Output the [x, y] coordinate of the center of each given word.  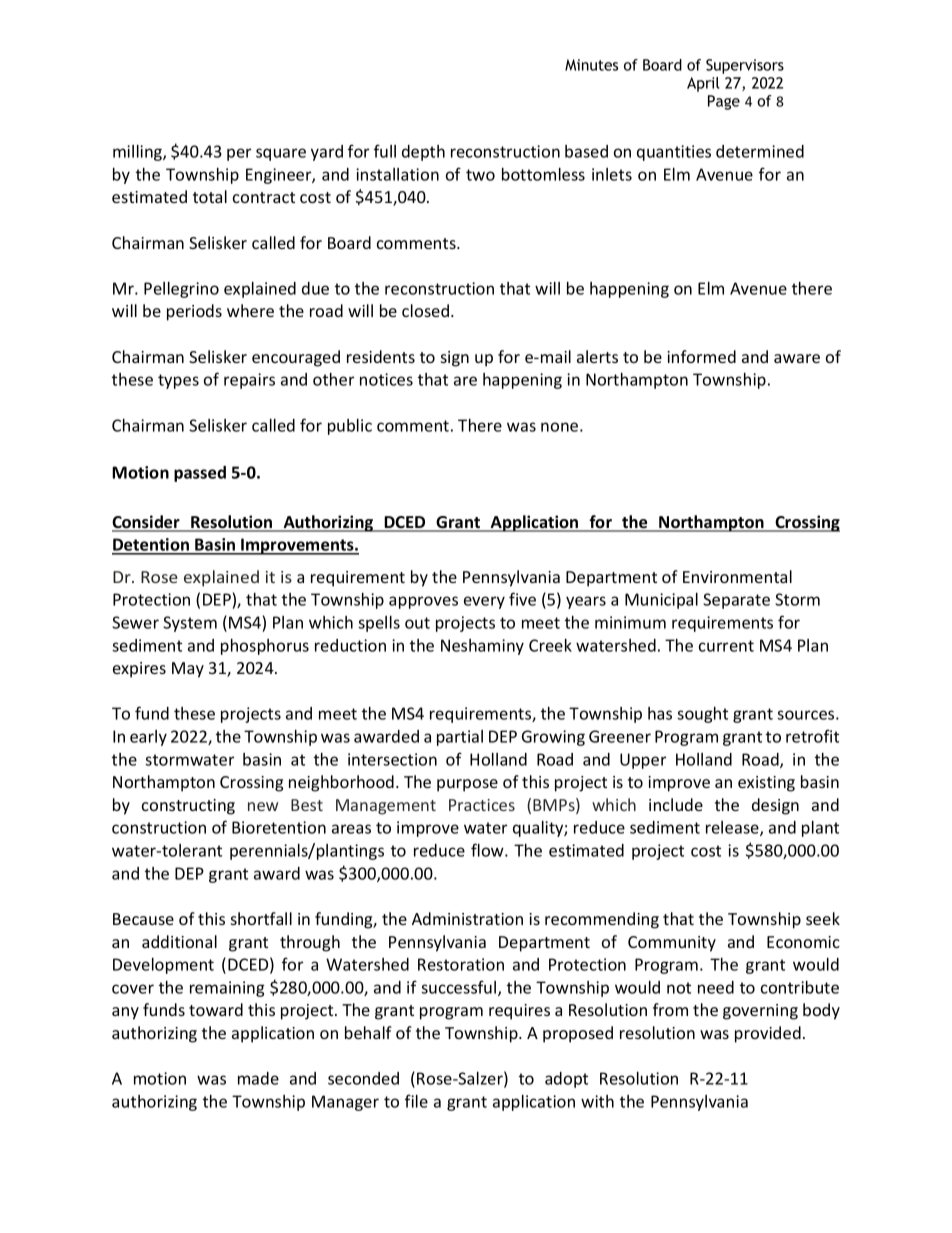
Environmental [737, 576]
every [484, 602]
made [258, 1078]
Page [724, 102]
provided [768, 1034]
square [281, 154]
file [416, 1101]
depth [423, 153]
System [190, 624]
